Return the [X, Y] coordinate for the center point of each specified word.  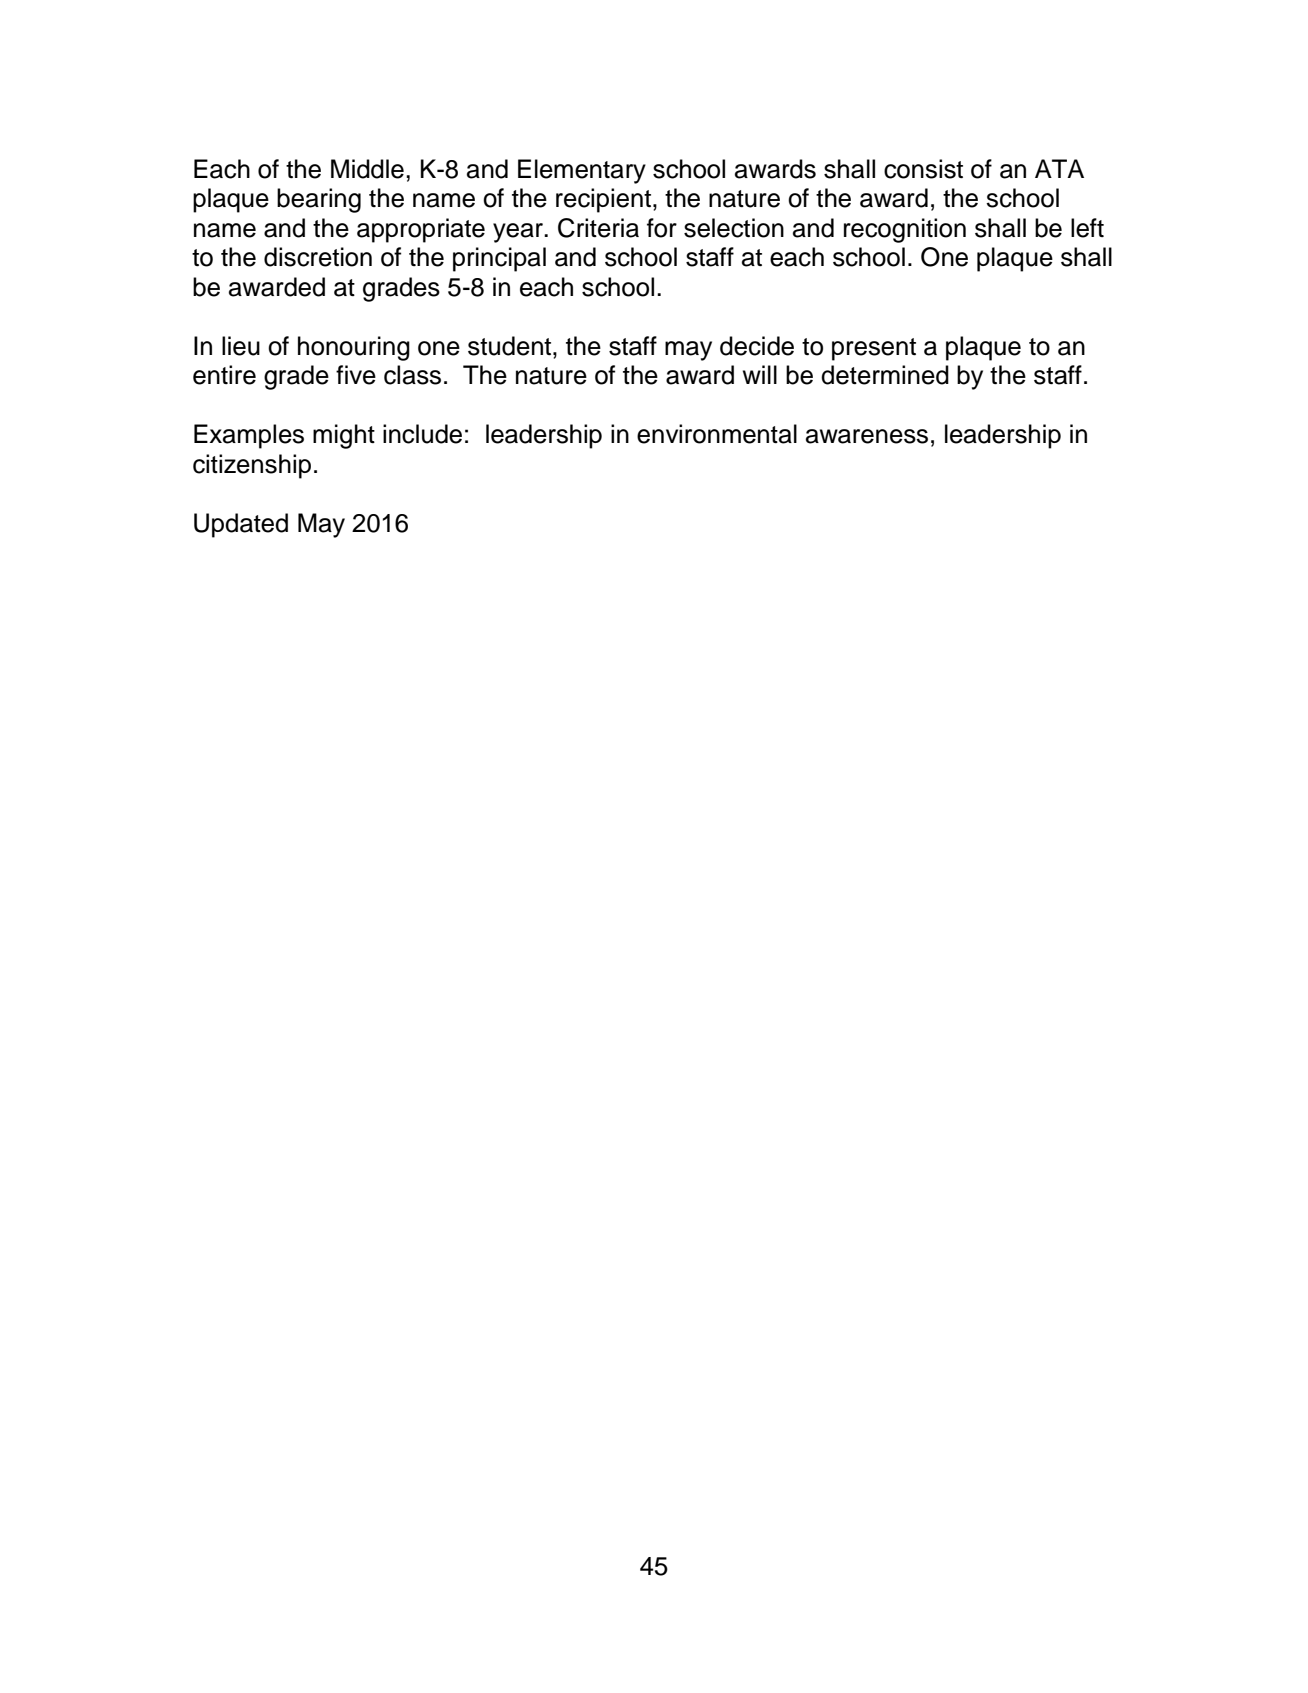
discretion [318, 257]
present [874, 349]
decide [757, 346]
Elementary [582, 171]
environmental [717, 434]
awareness [867, 436]
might [344, 436]
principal [499, 259]
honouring [354, 348]
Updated [241, 525]
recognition [905, 230]
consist [923, 169]
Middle [367, 169]
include [422, 434]
